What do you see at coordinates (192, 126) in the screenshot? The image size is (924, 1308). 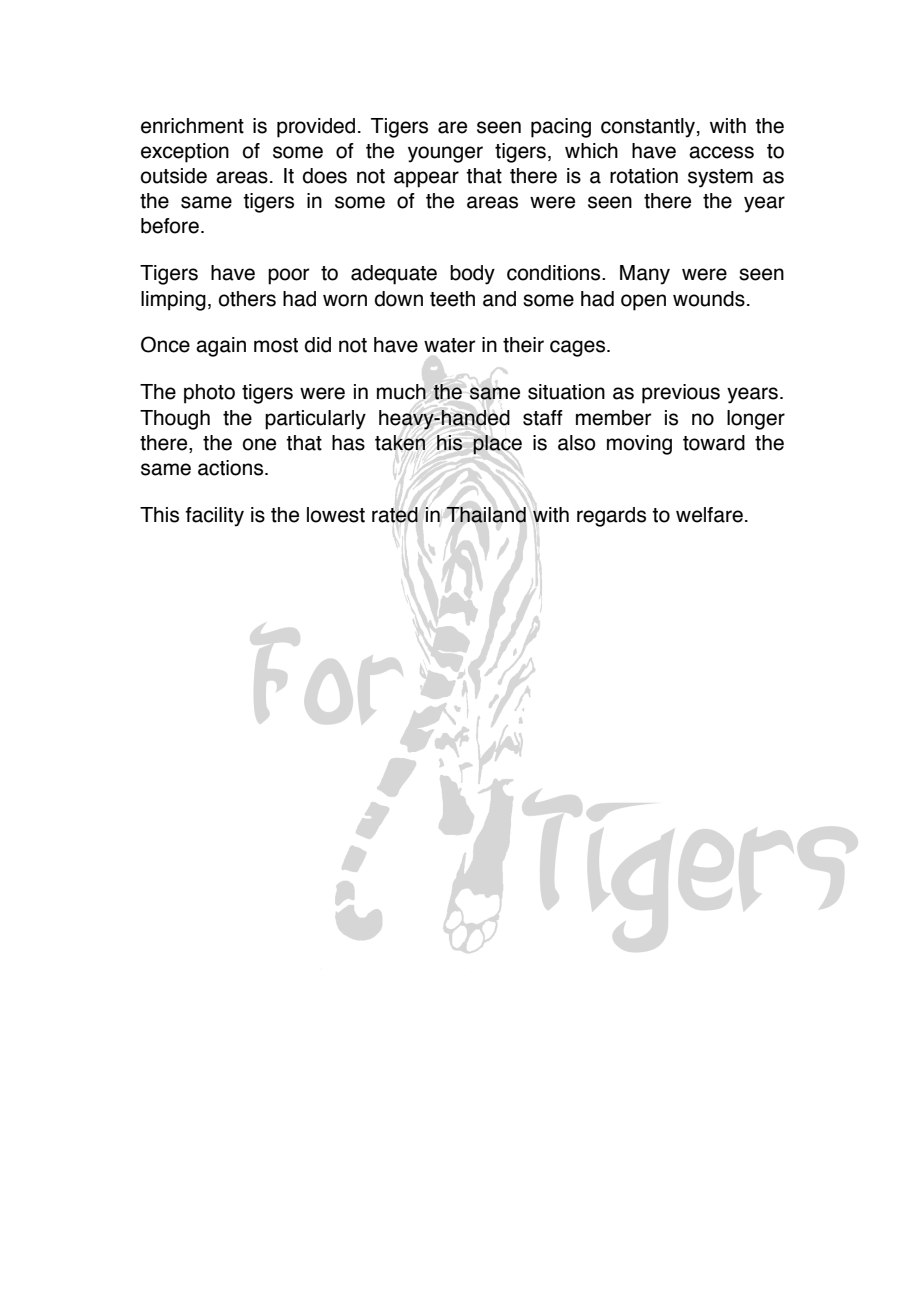 I see `enrichment` at bounding box center [192, 126].
